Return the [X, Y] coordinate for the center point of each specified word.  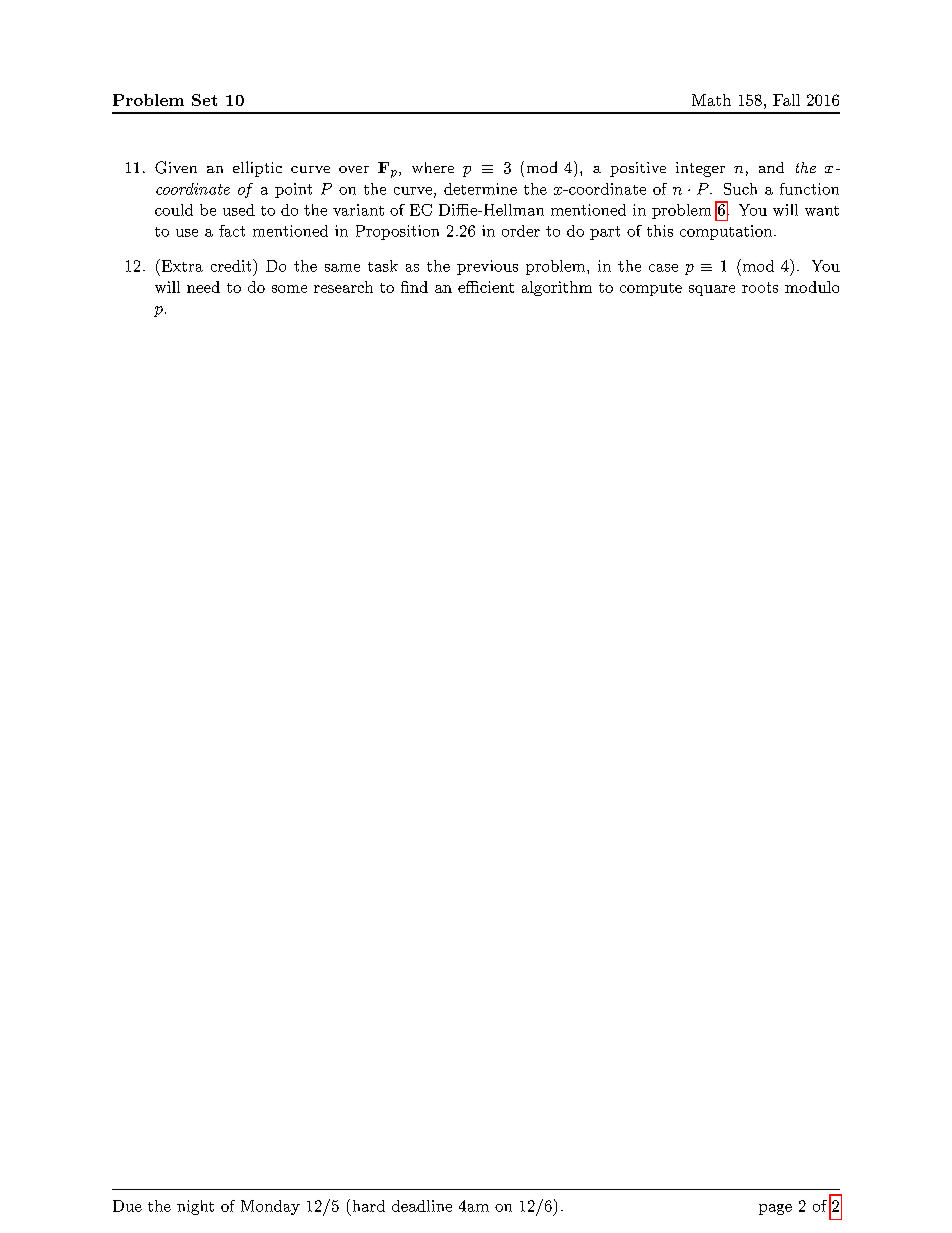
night [195, 1207]
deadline [422, 1206]
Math [711, 100]
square [712, 290]
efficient [486, 287]
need [203, 287]
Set [204, 100]
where [433, 167]
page [775, 1209]
